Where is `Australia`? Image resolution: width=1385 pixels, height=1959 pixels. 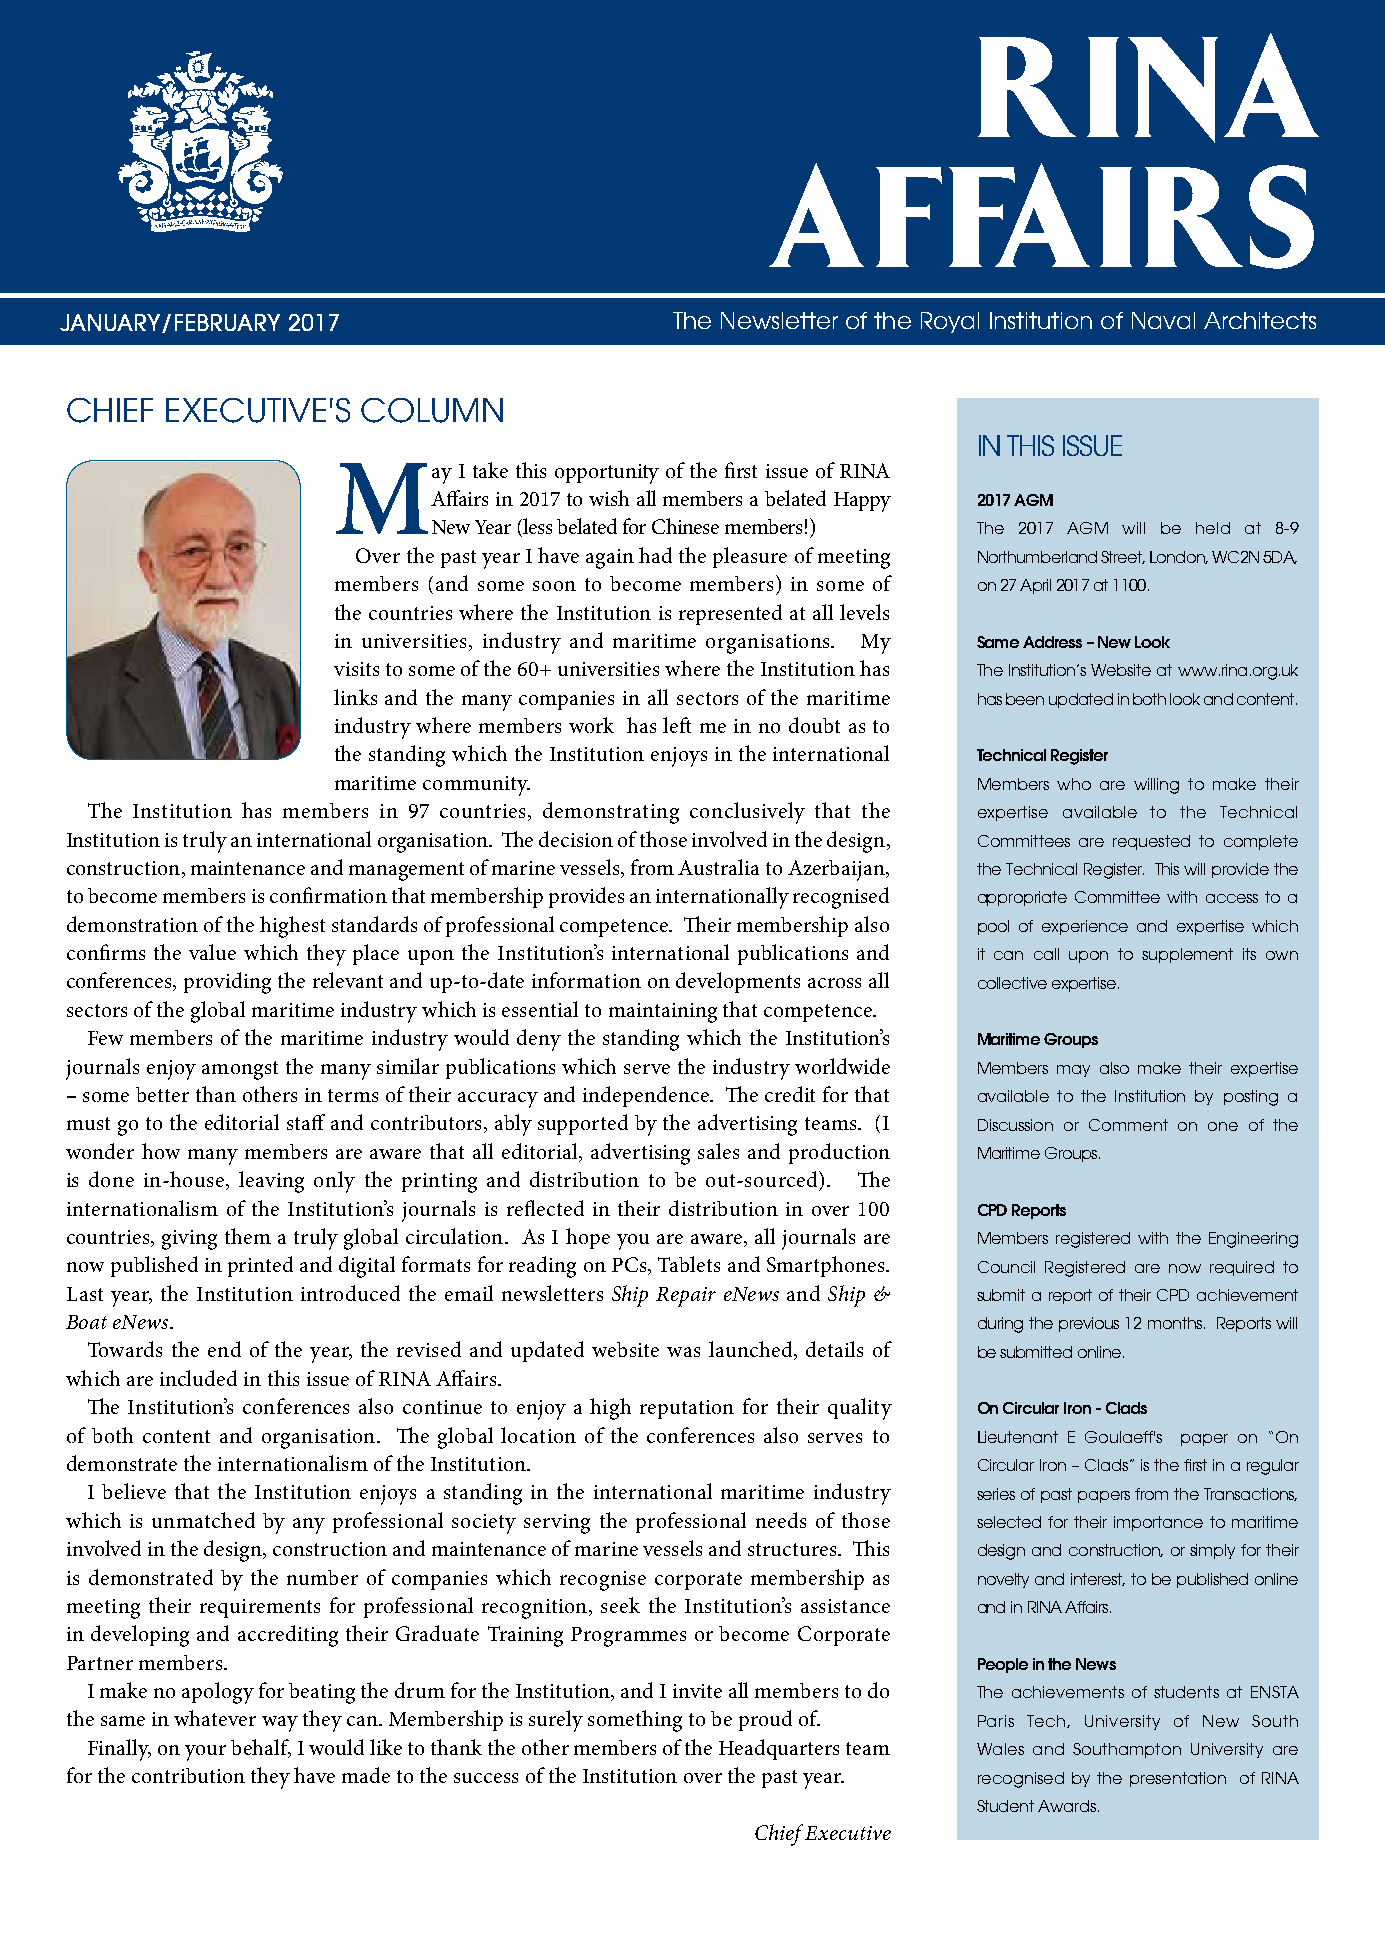
Australia is located at coordinates (718, 867).
